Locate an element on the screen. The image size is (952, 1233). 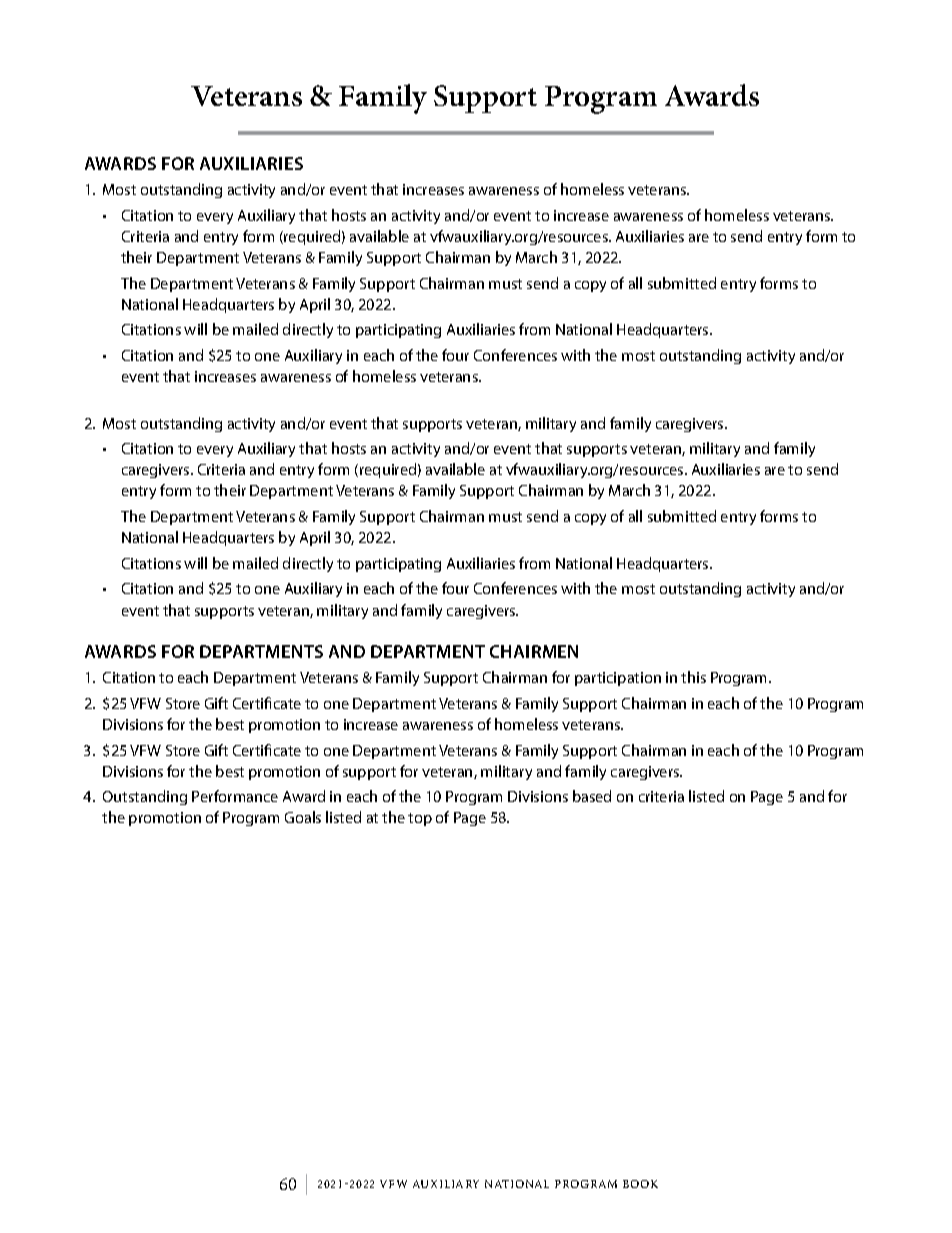
BOOK is located at coordinates (640, 1184).
